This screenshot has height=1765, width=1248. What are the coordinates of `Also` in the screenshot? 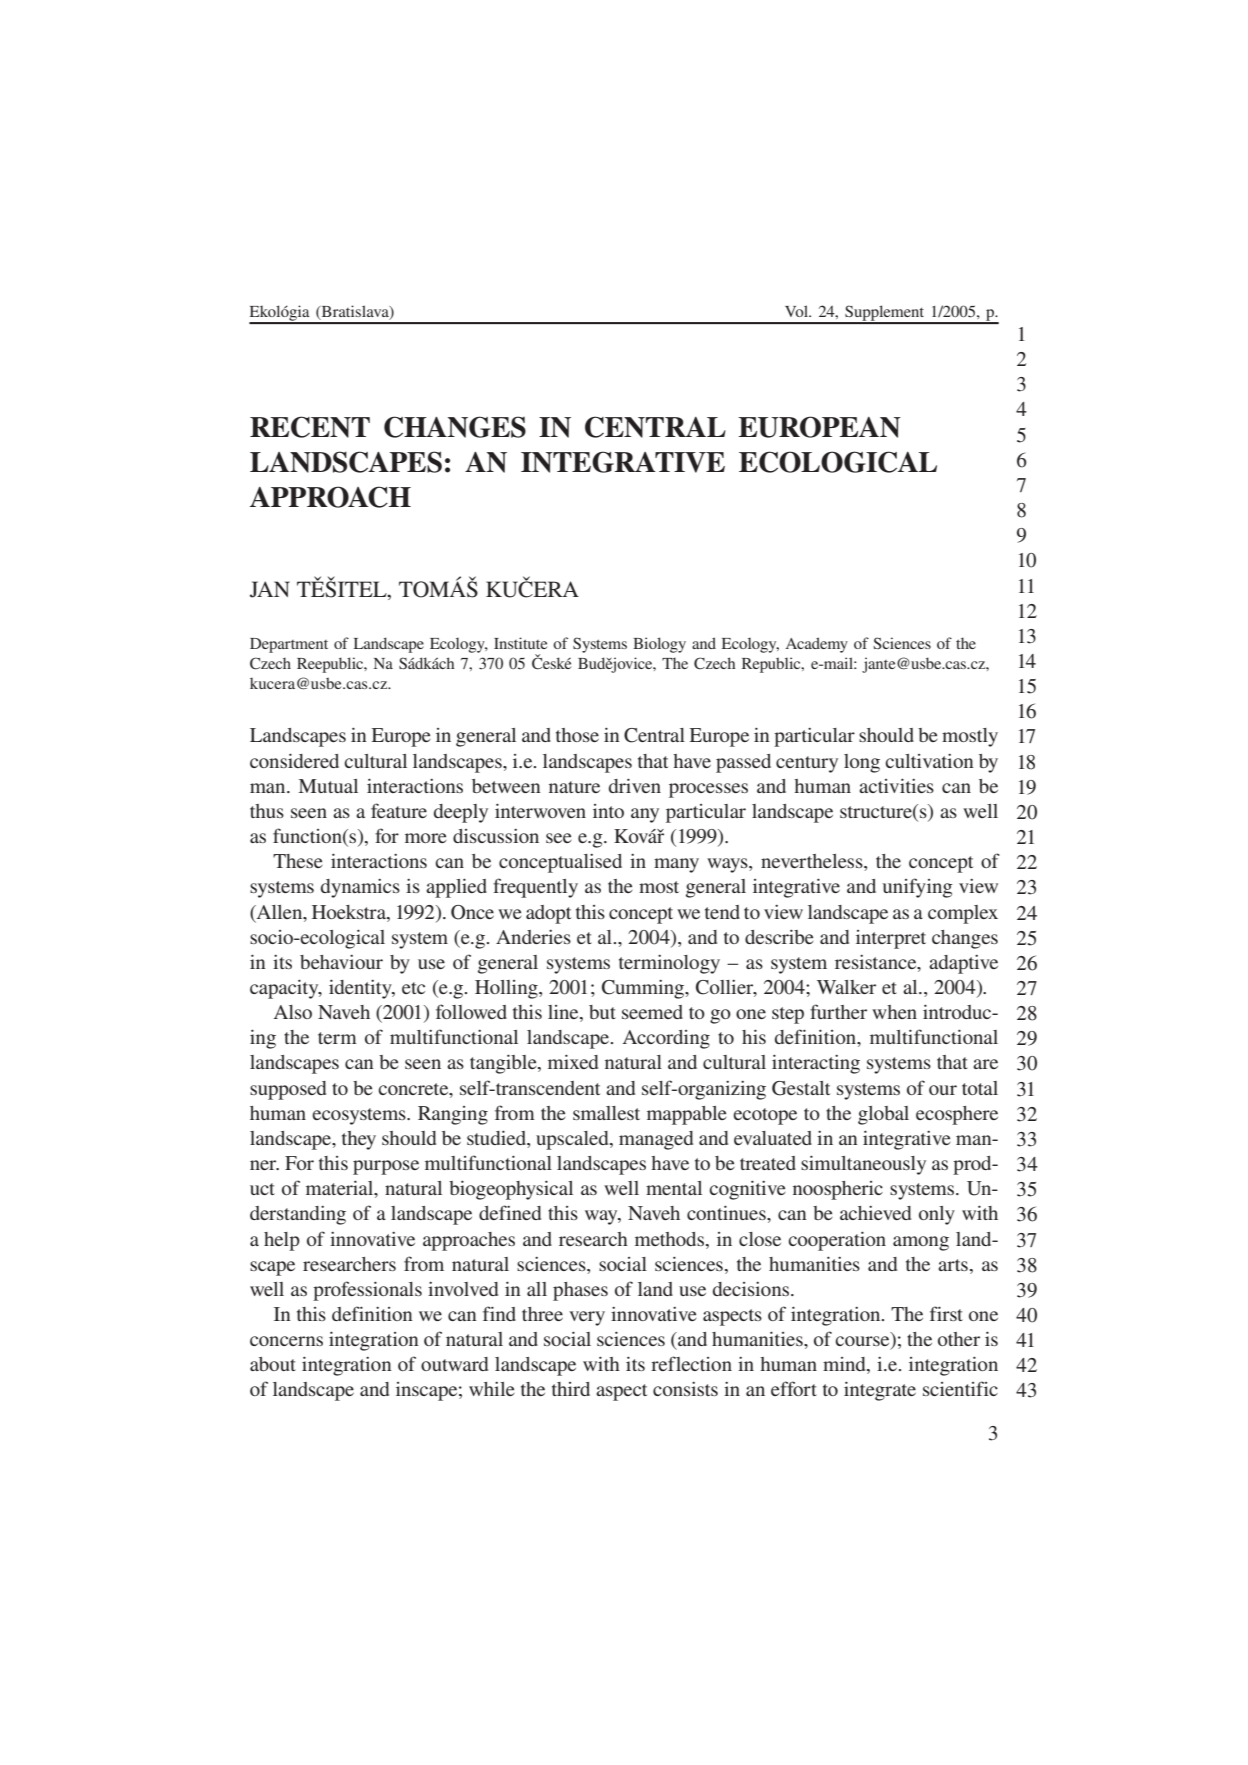 It's located at (293, 1012).
